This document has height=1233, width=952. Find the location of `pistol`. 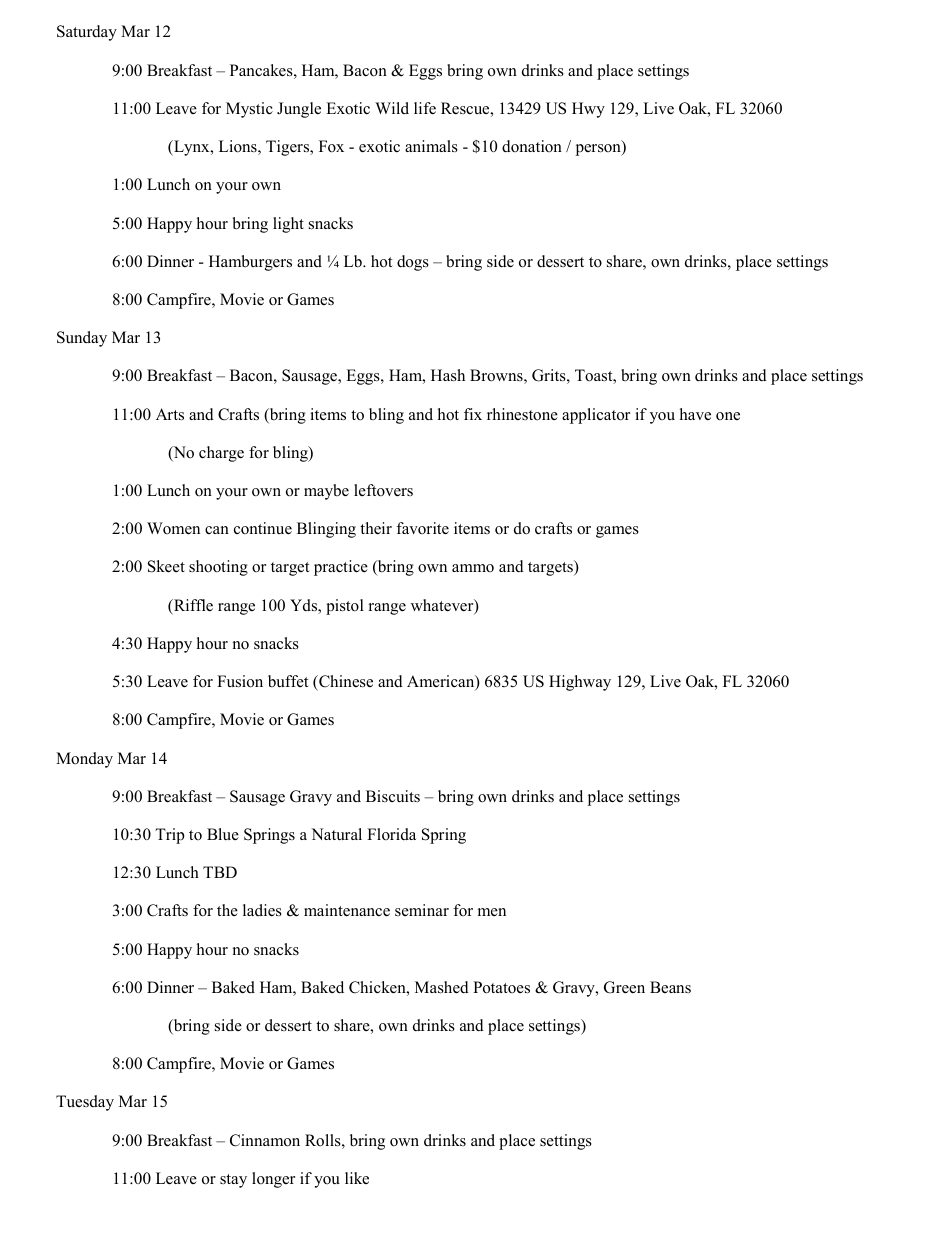

pistol is located at coordinates (345, 607).
